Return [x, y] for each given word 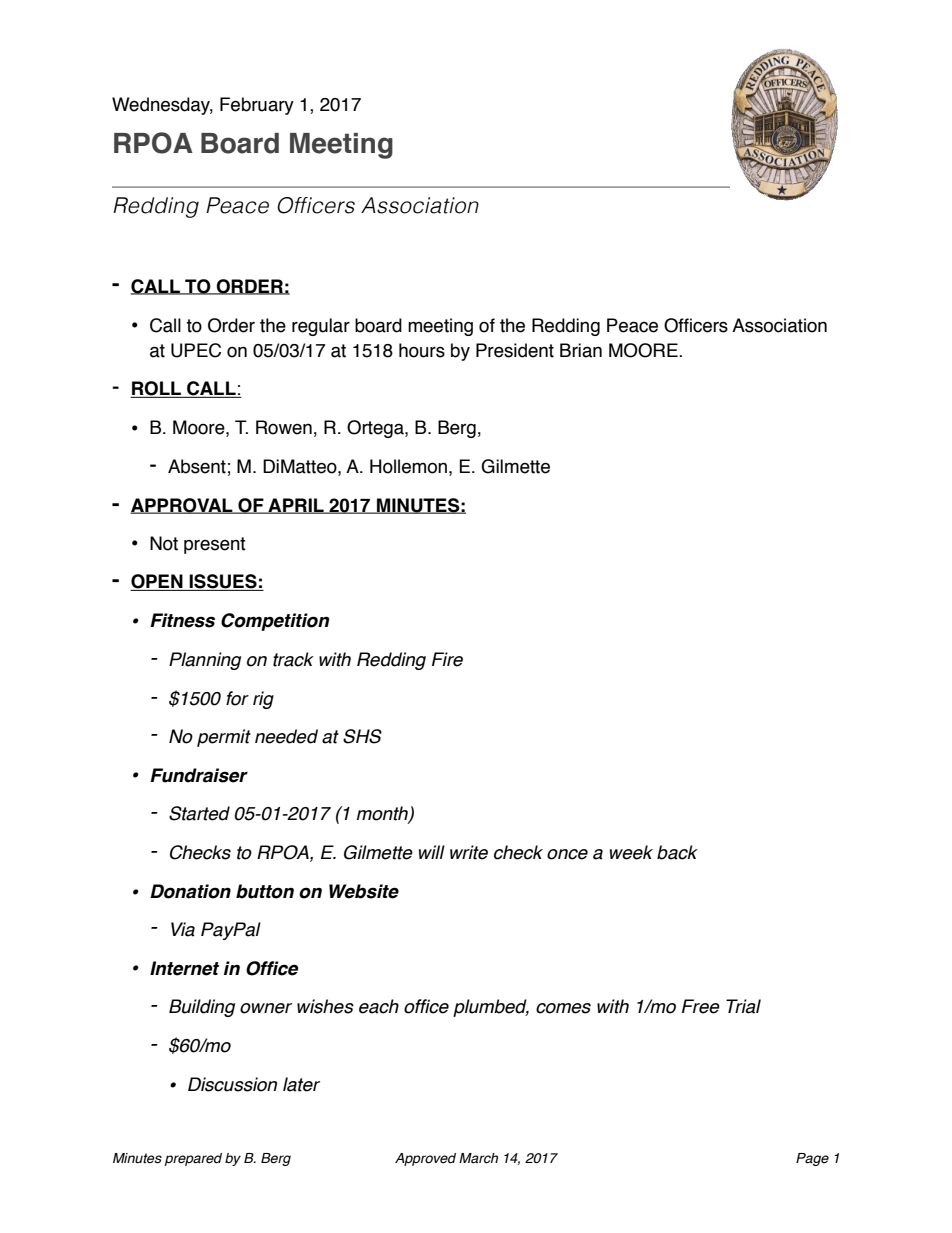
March [478, 1158]
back [677, 852]
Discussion [232, 1084]
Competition [275, 622]
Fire [447, 659]
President [515, 350]
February [257, 106]
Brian [581, 350]
